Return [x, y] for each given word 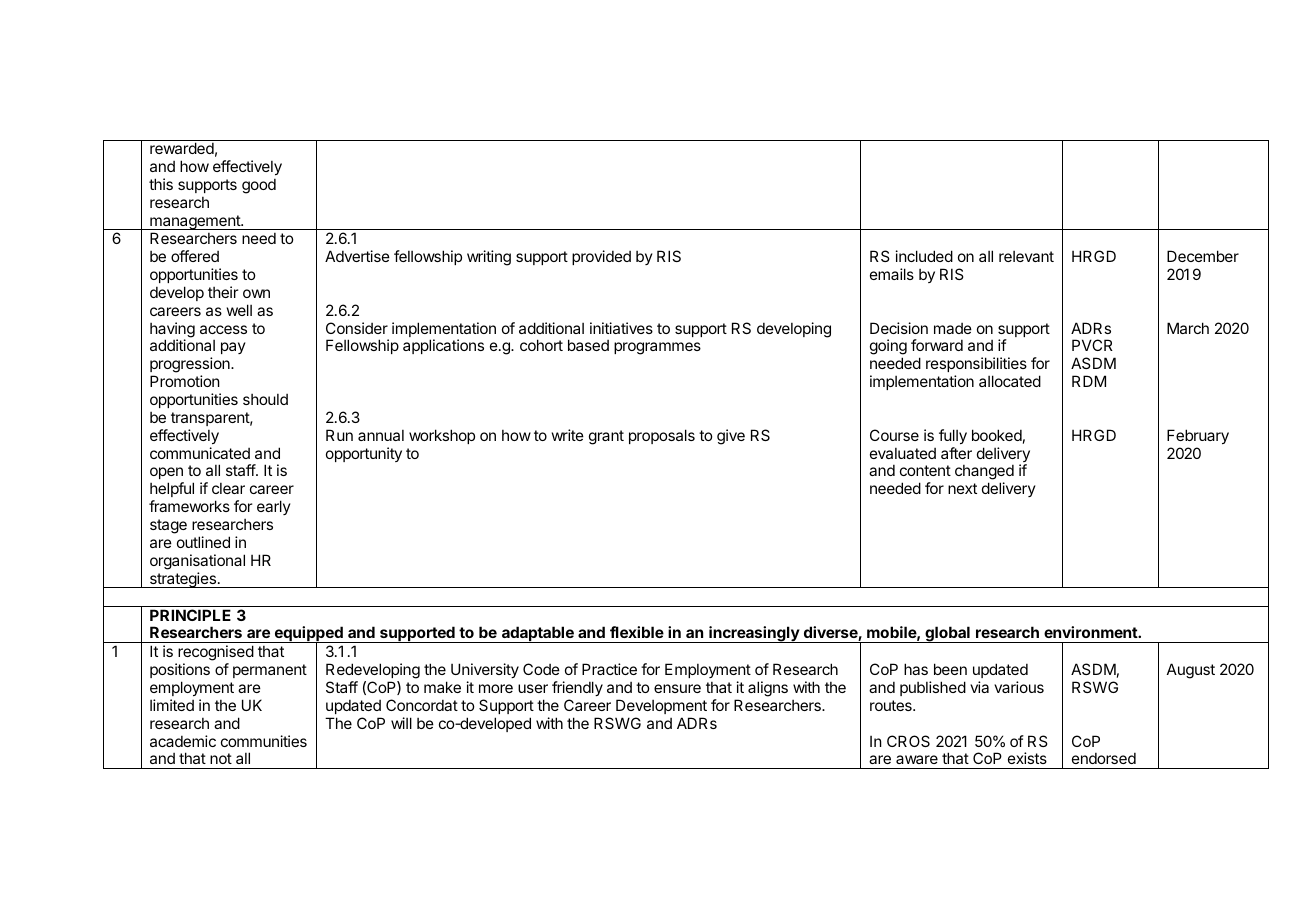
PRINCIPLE [190, 615]
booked [997, 435]
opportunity [364, 454]
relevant [1026, 256]
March [1188, 328]
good [259, 186]
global [947, 634]
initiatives [621, 328]
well [239, 310]
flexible [637, 632]
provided [601, 257]
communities [264, 741]
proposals [662, 436]
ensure [677, 688]
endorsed [1104, 758]
